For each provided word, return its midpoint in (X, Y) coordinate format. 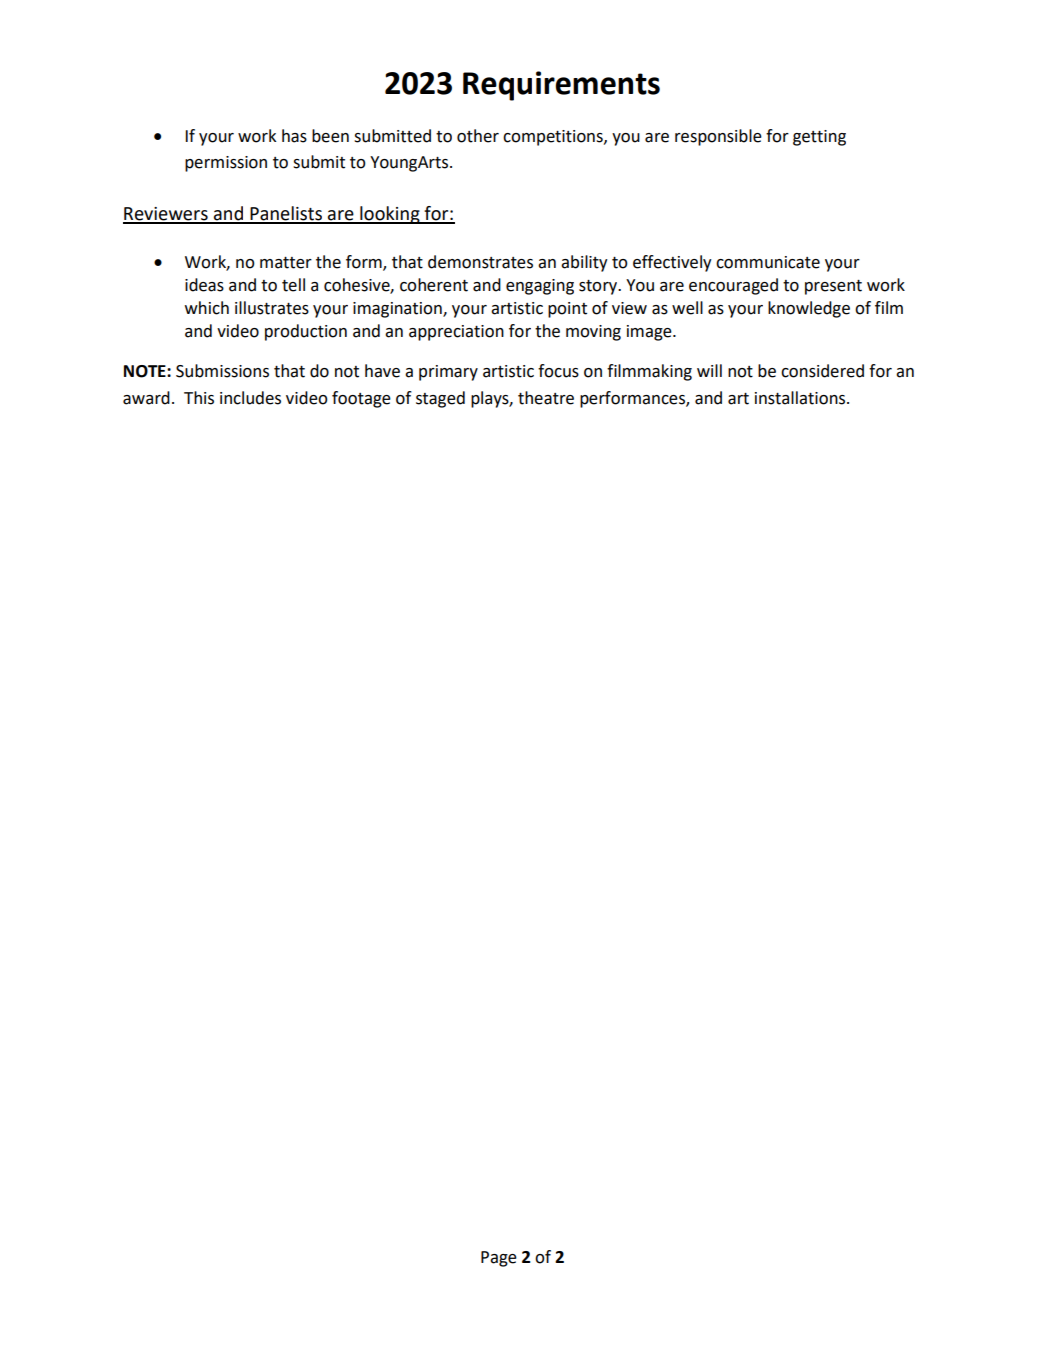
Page (499, 1259)
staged (440, 399)
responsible (718, 137)
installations (801, 398)
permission (226, 164)
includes (250, 398)
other (478, 136)
